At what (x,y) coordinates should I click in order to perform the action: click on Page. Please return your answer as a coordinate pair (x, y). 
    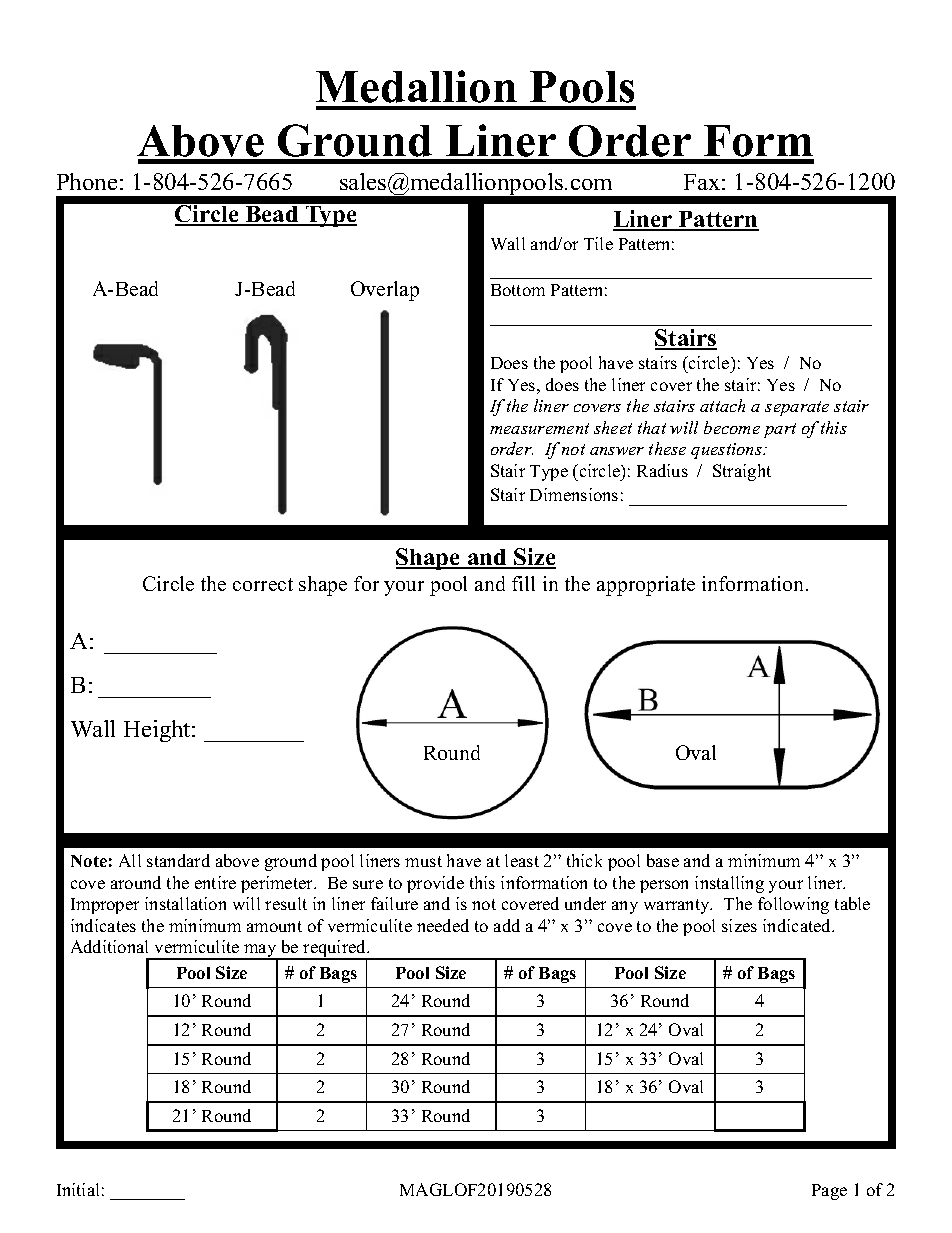
    Looking at the image, I should click on (829, 1192).
